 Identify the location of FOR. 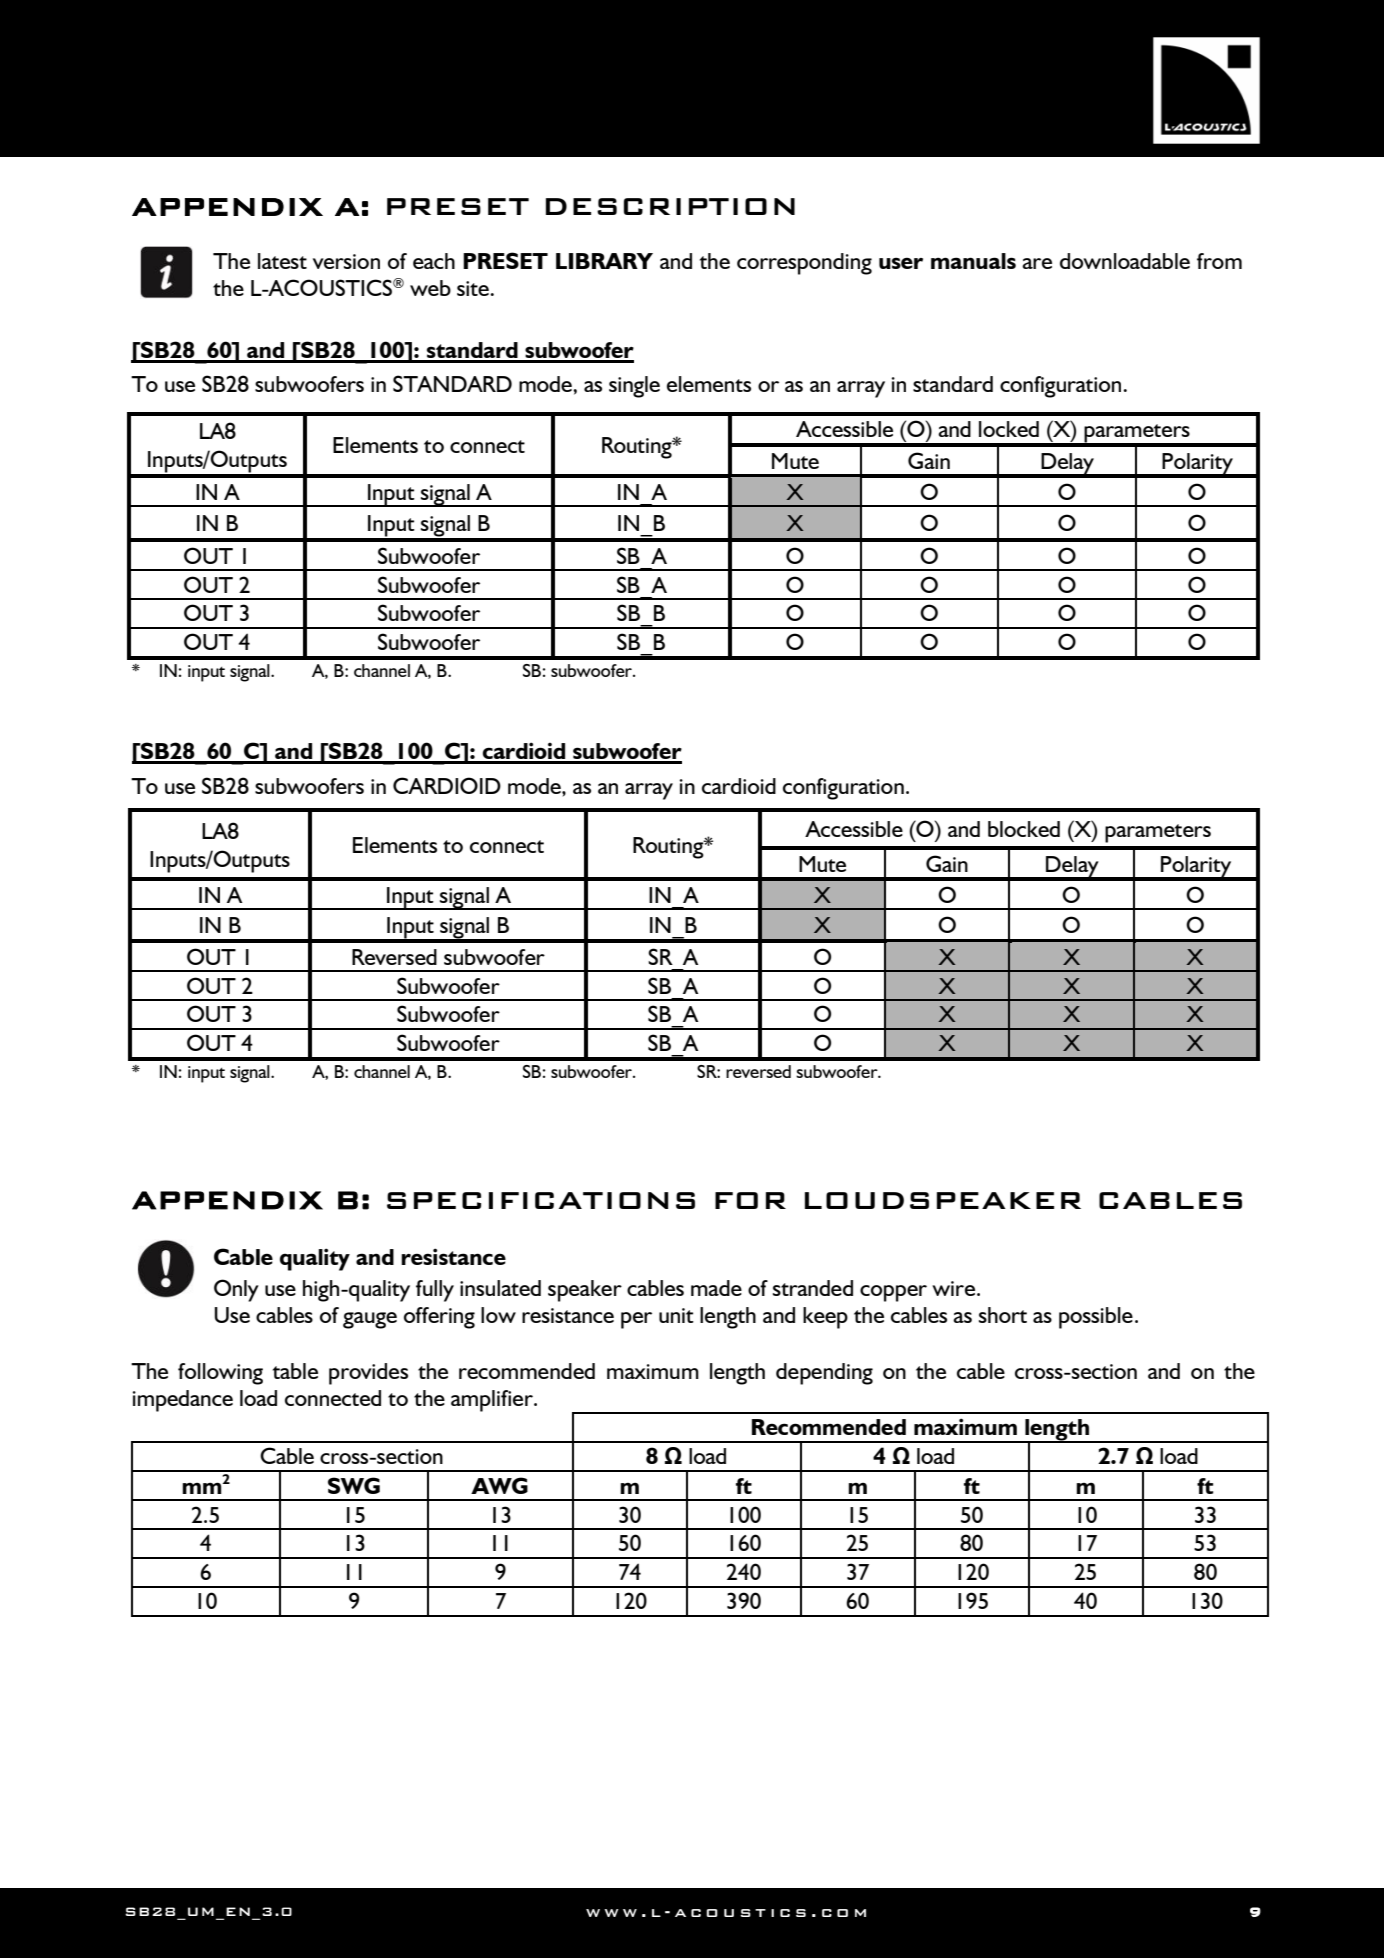
(750, 1200).
